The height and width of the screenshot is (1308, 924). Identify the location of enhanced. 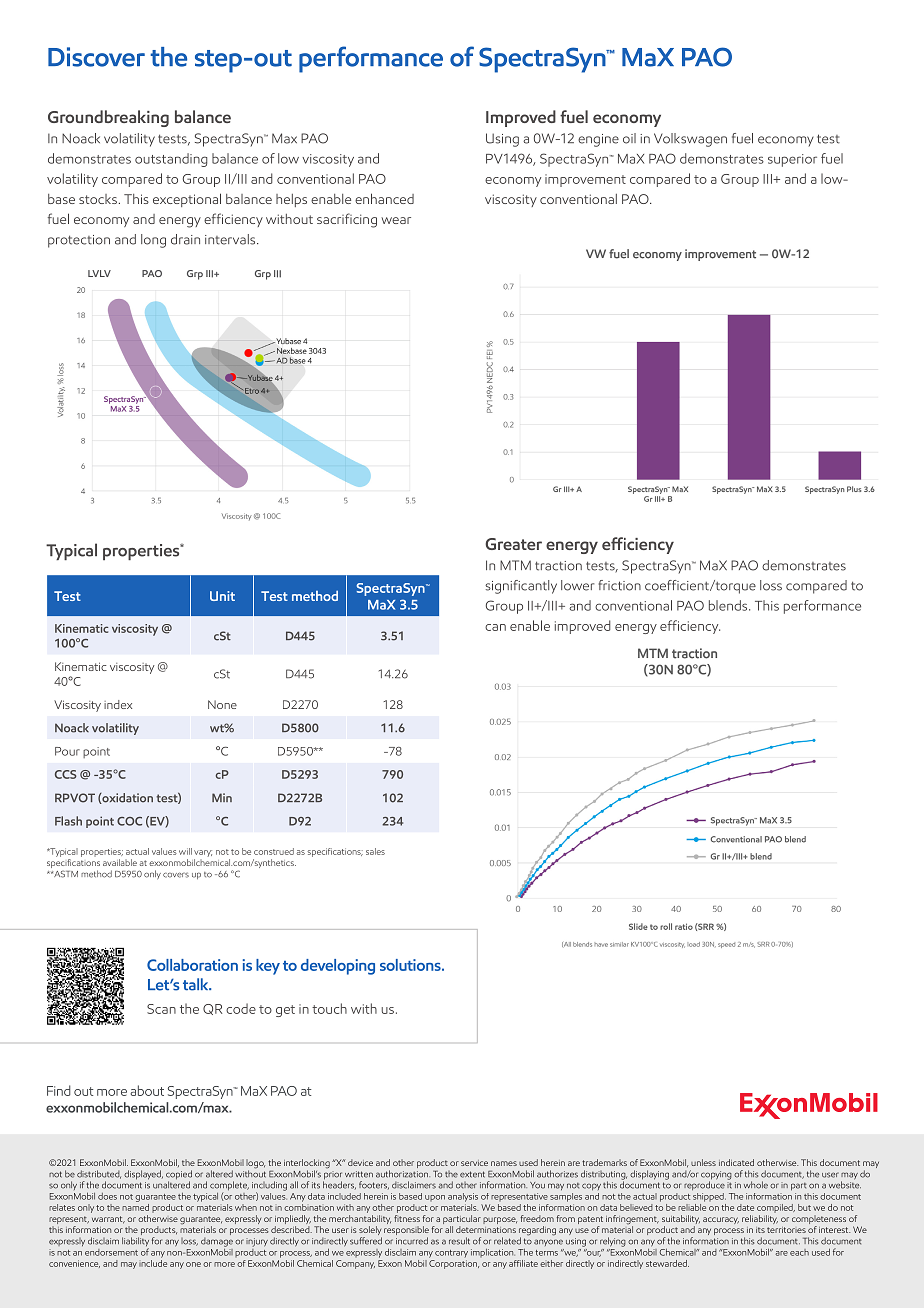
(384, 198).
